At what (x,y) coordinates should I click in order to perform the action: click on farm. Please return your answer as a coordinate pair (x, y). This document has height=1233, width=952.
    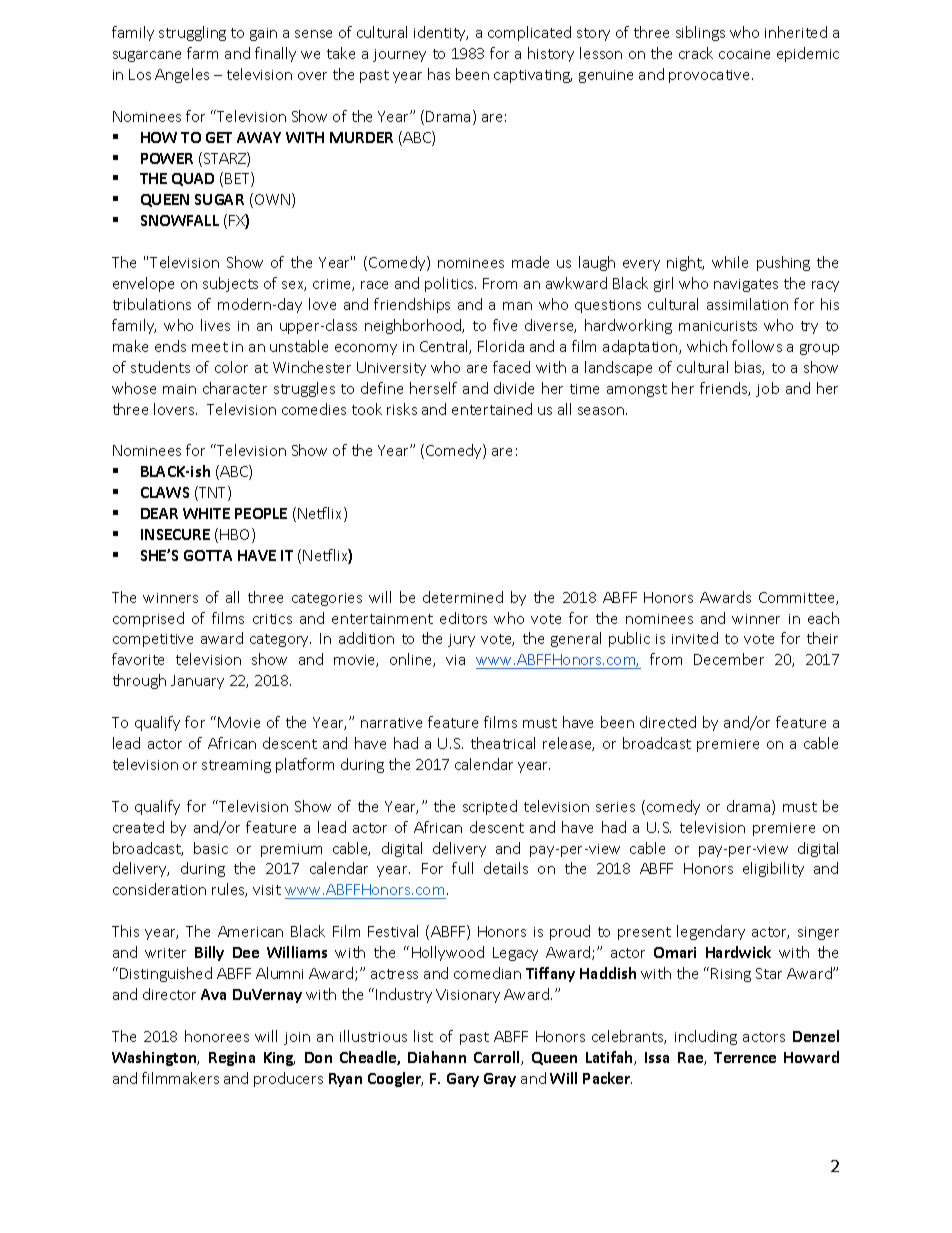
    Looking at the image, I should click on (202, 53).
